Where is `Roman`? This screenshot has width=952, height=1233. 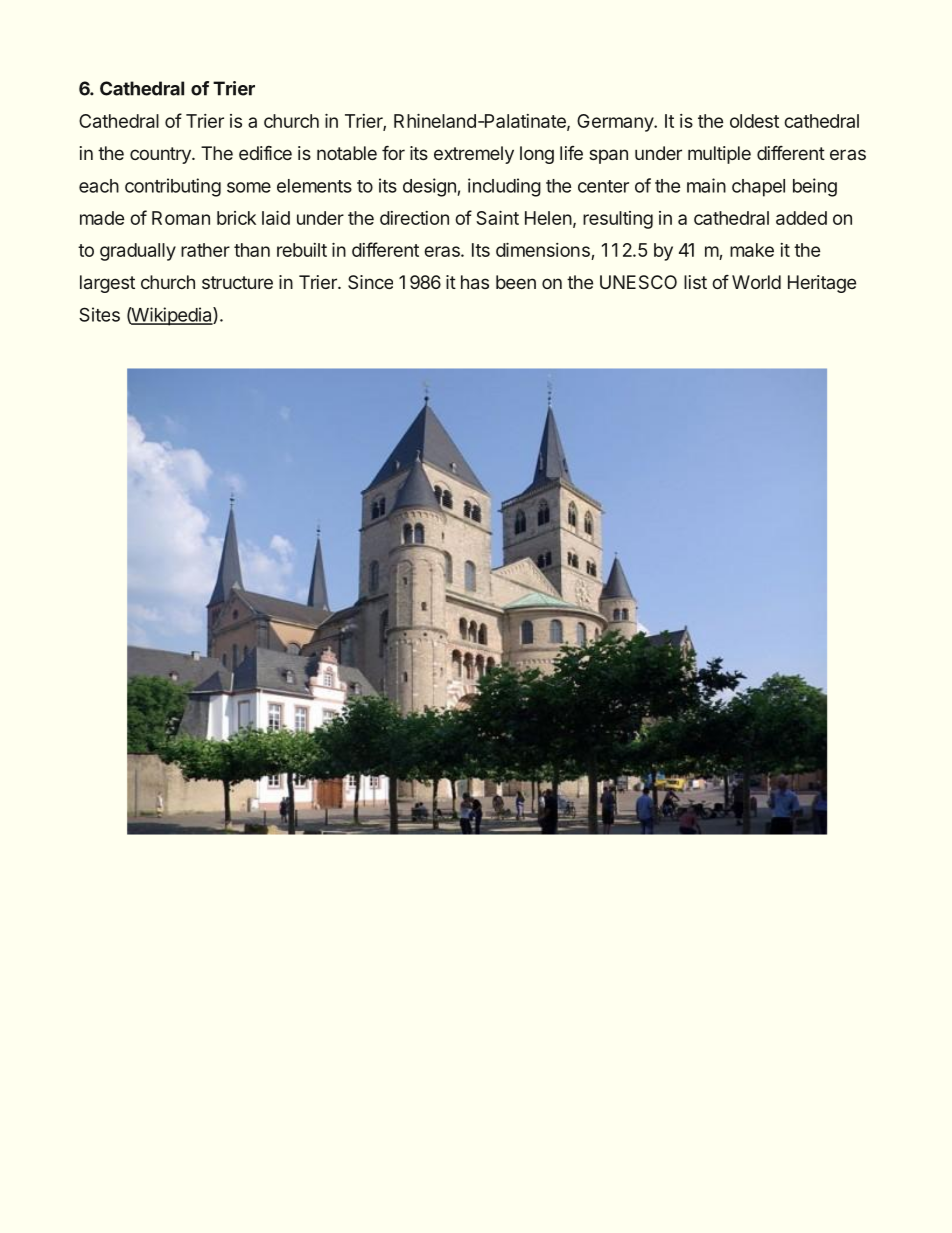 Roman is located at coordinates (181, 218).
